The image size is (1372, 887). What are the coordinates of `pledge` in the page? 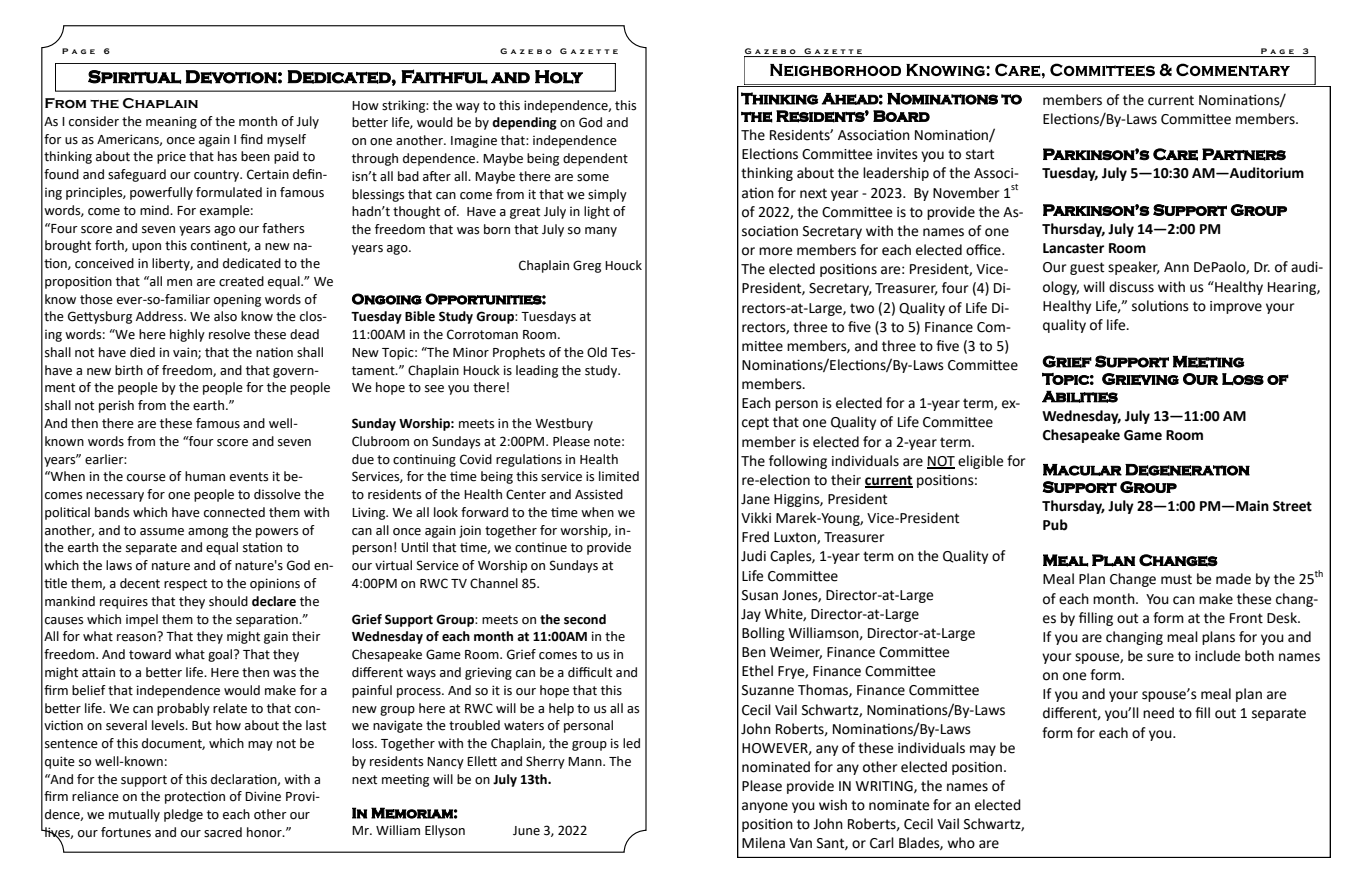 It's located at (183, 815).
